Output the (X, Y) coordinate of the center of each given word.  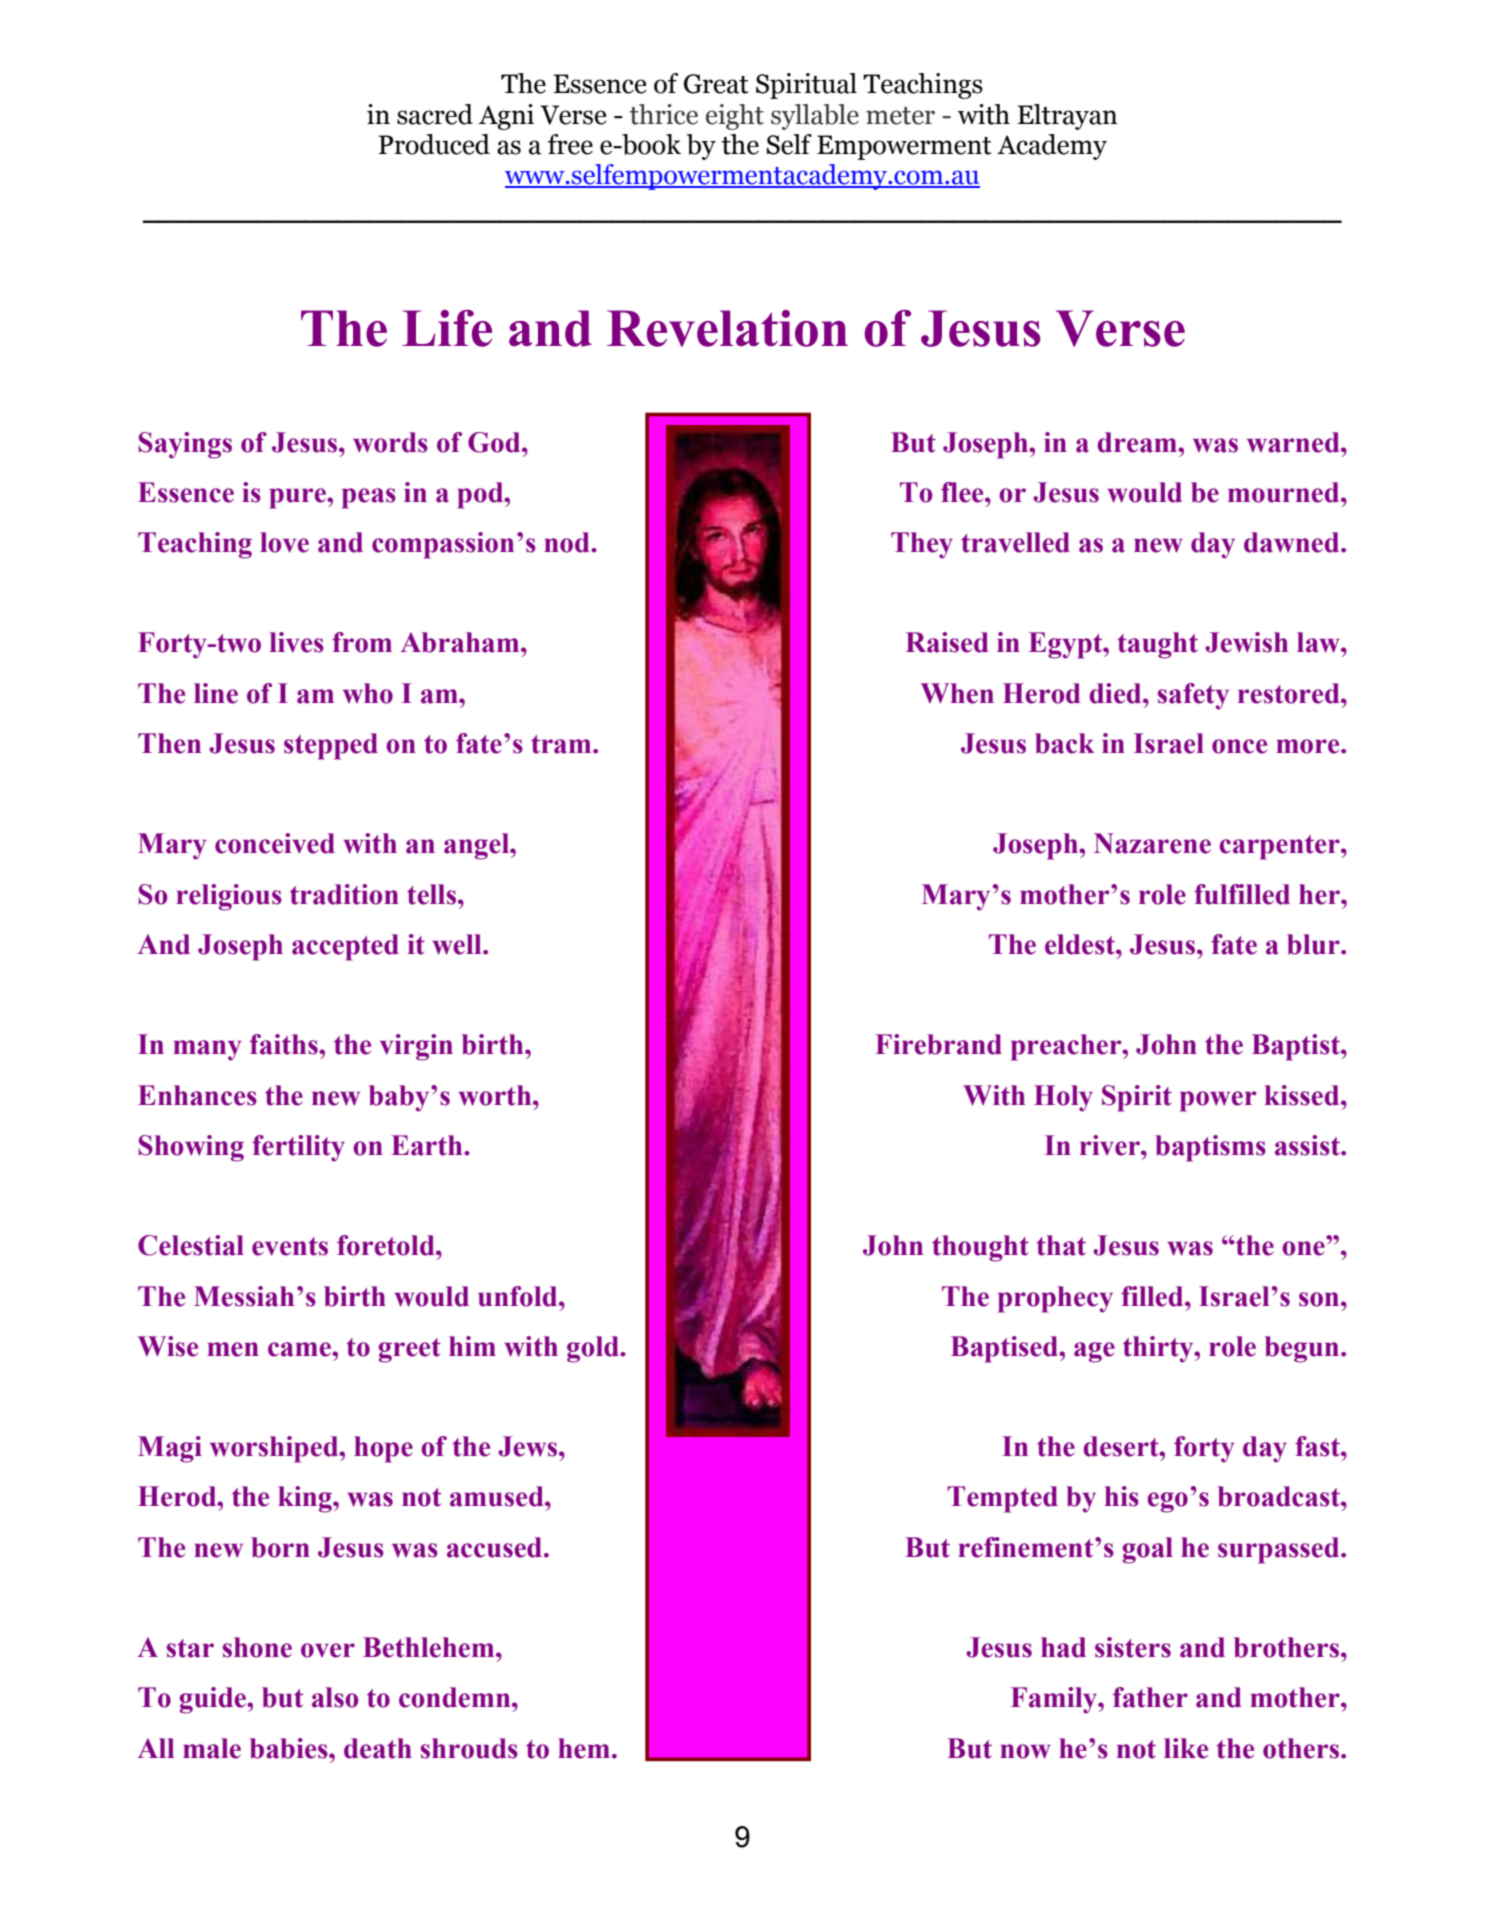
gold (594, 1349)
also (335, 1697)
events (290, 1246)
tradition (344, 894)
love (284, 542)
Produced (434, 144)
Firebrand (938, 1044)
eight (735, 117)
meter (900, 116)
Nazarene (1152, 843)
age (1094, 1352)
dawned (1293, 542)
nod (568, 542)
